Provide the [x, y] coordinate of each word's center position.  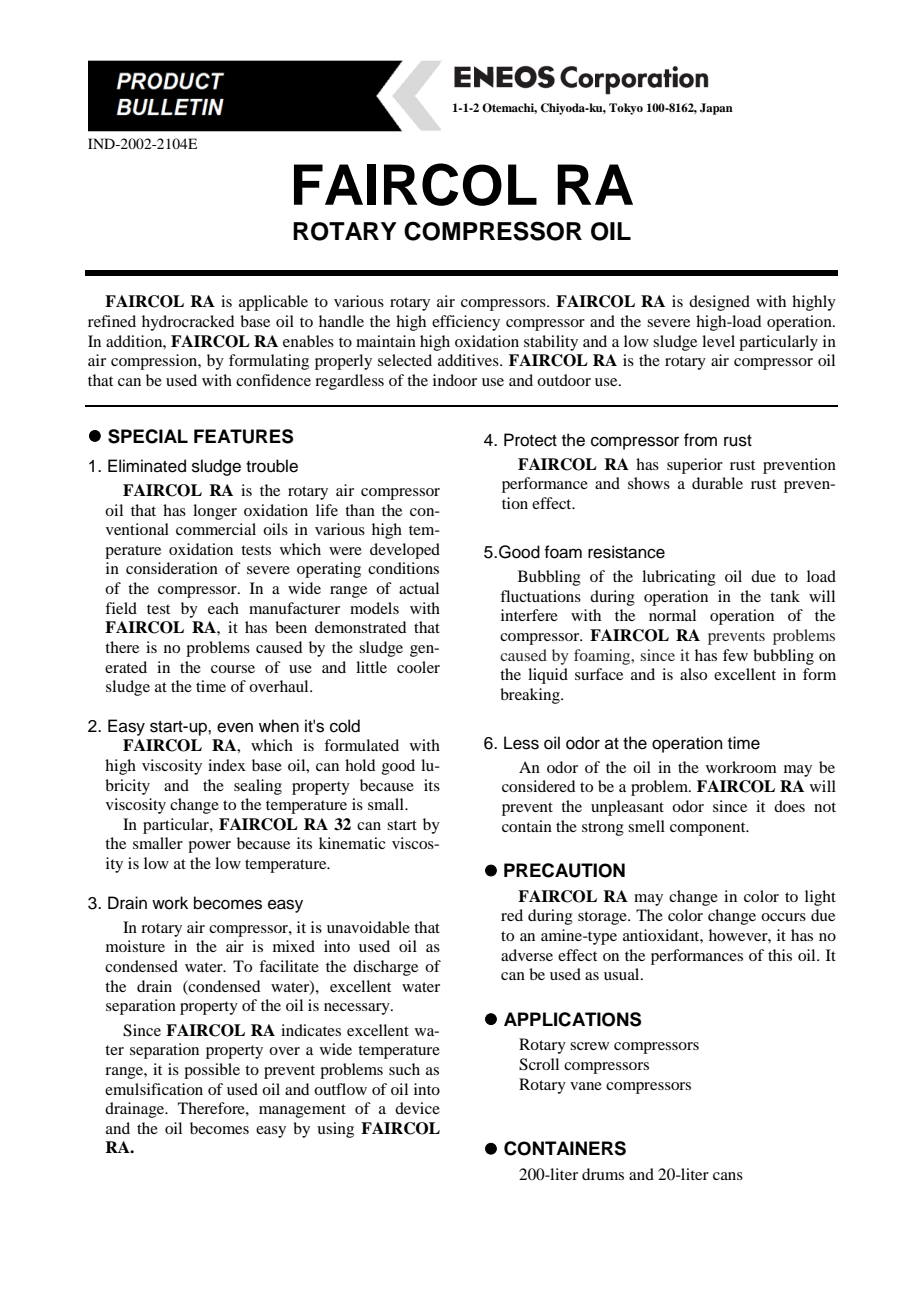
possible [212, 1071]
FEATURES [243, 436]
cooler [418, 667]
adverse [527, 955]
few [735, 655]
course [233, 669]
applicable [273, 303]
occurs [783, 917]
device [417, 1108]
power [209, 847]
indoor [455, 380]
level [718, 341]
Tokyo [626, 109]
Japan [716, 109]
